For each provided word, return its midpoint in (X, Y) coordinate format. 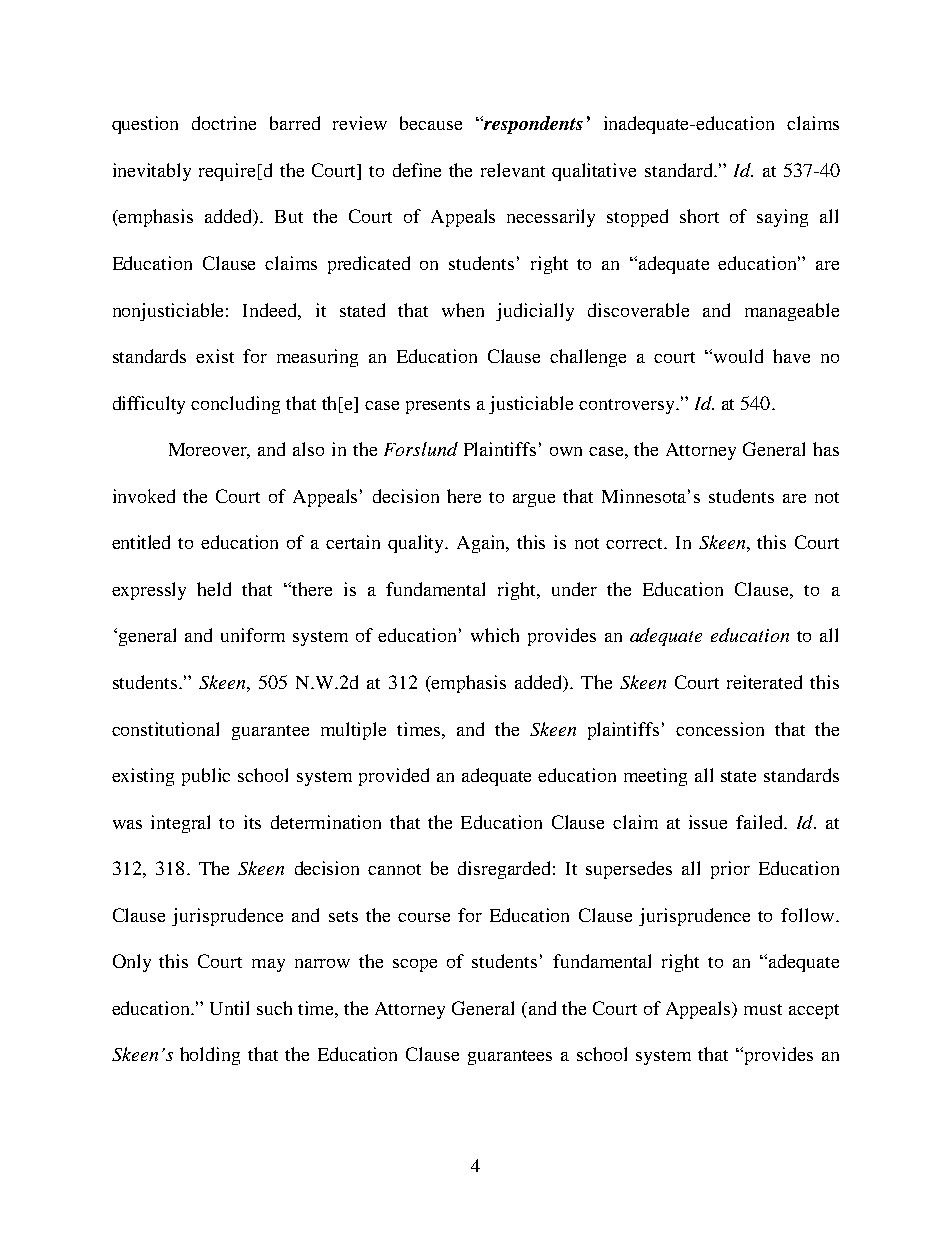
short (699, 216)
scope (415, 965)
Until (229, 1008)
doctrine (224, 123)
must (763, 1009)
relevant (513, 170)
